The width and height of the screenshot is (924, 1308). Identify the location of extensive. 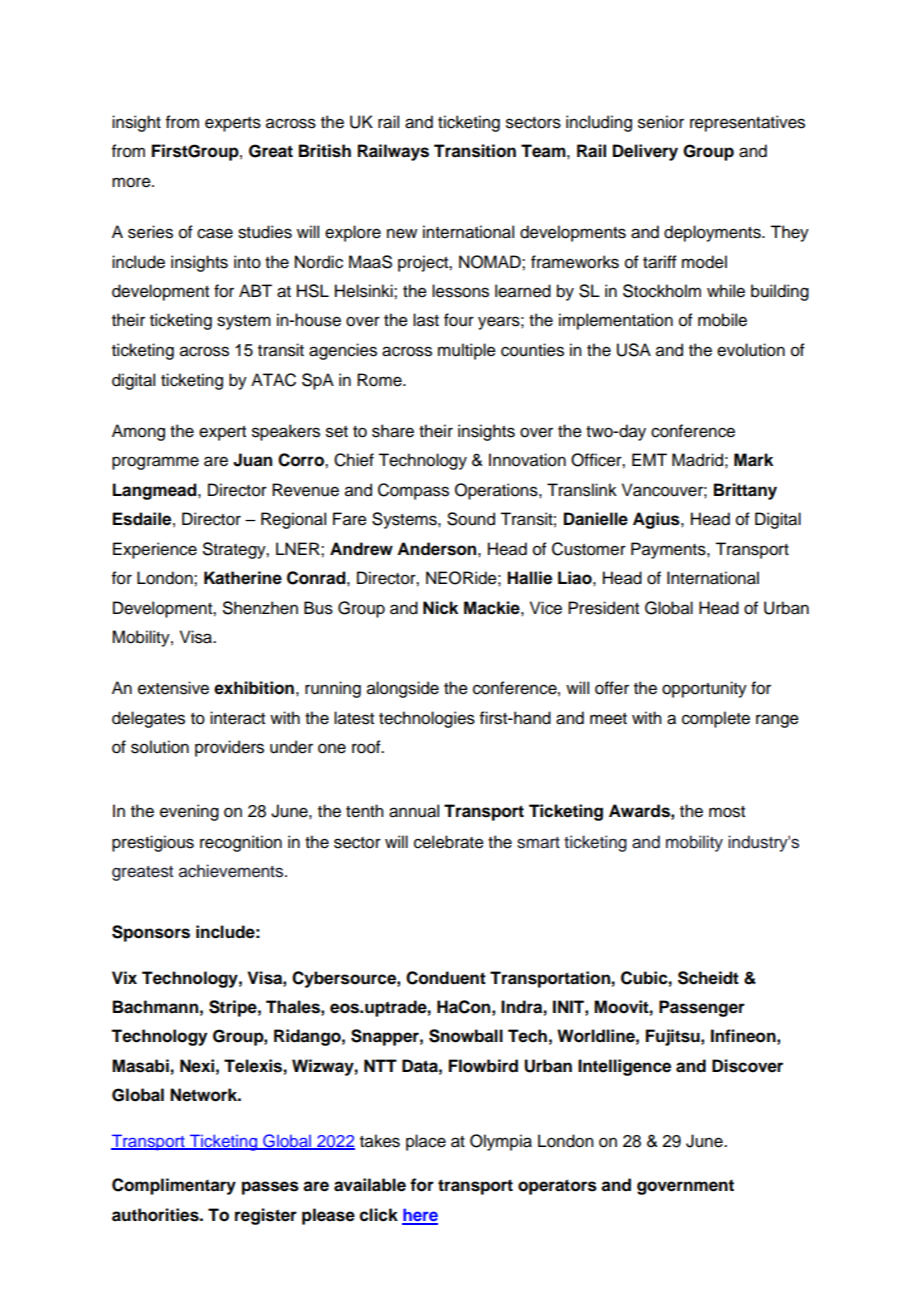
(173, 688).
